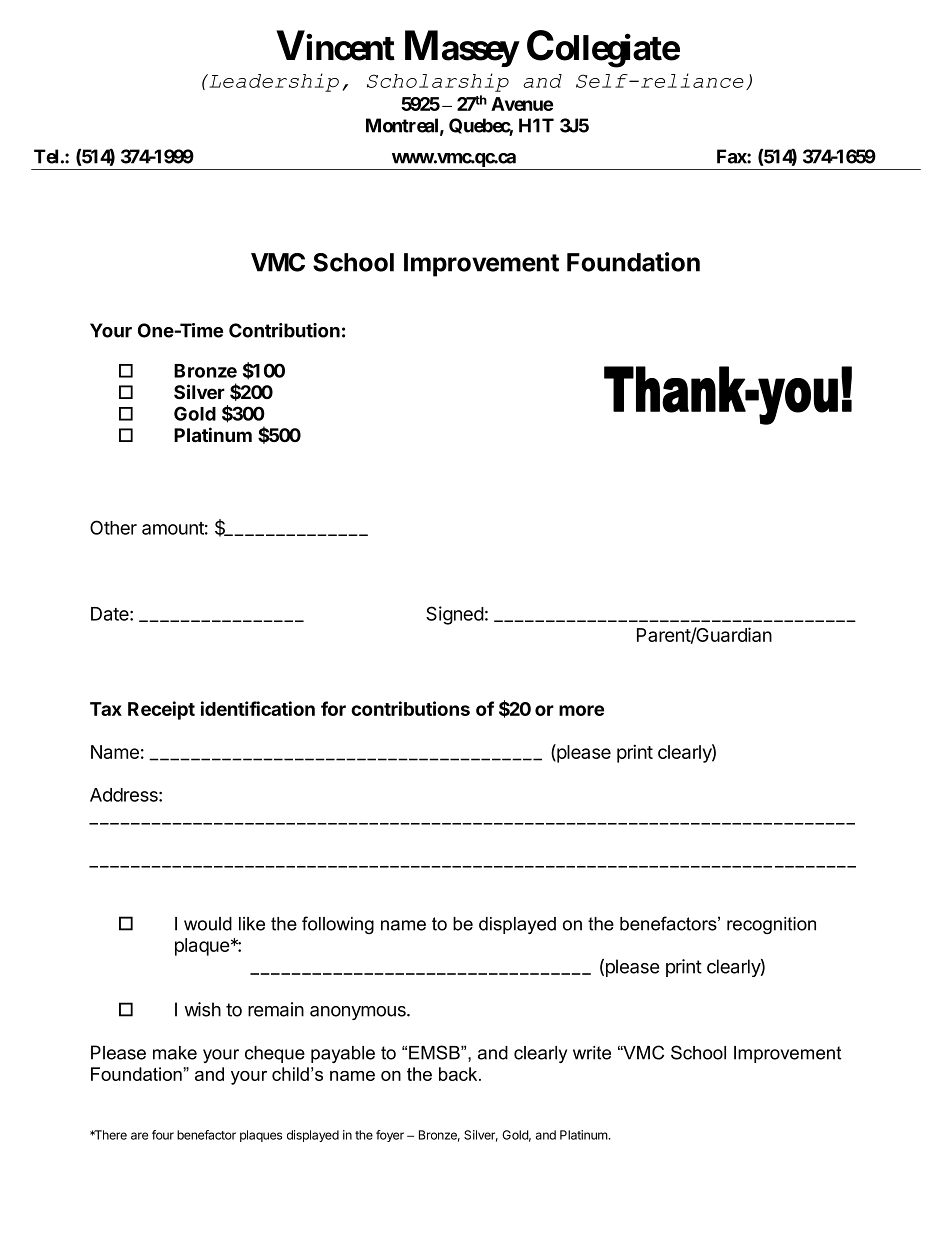 The width and height of the document is (952, 1233). I want to click on Signed, so click(455, 615).
